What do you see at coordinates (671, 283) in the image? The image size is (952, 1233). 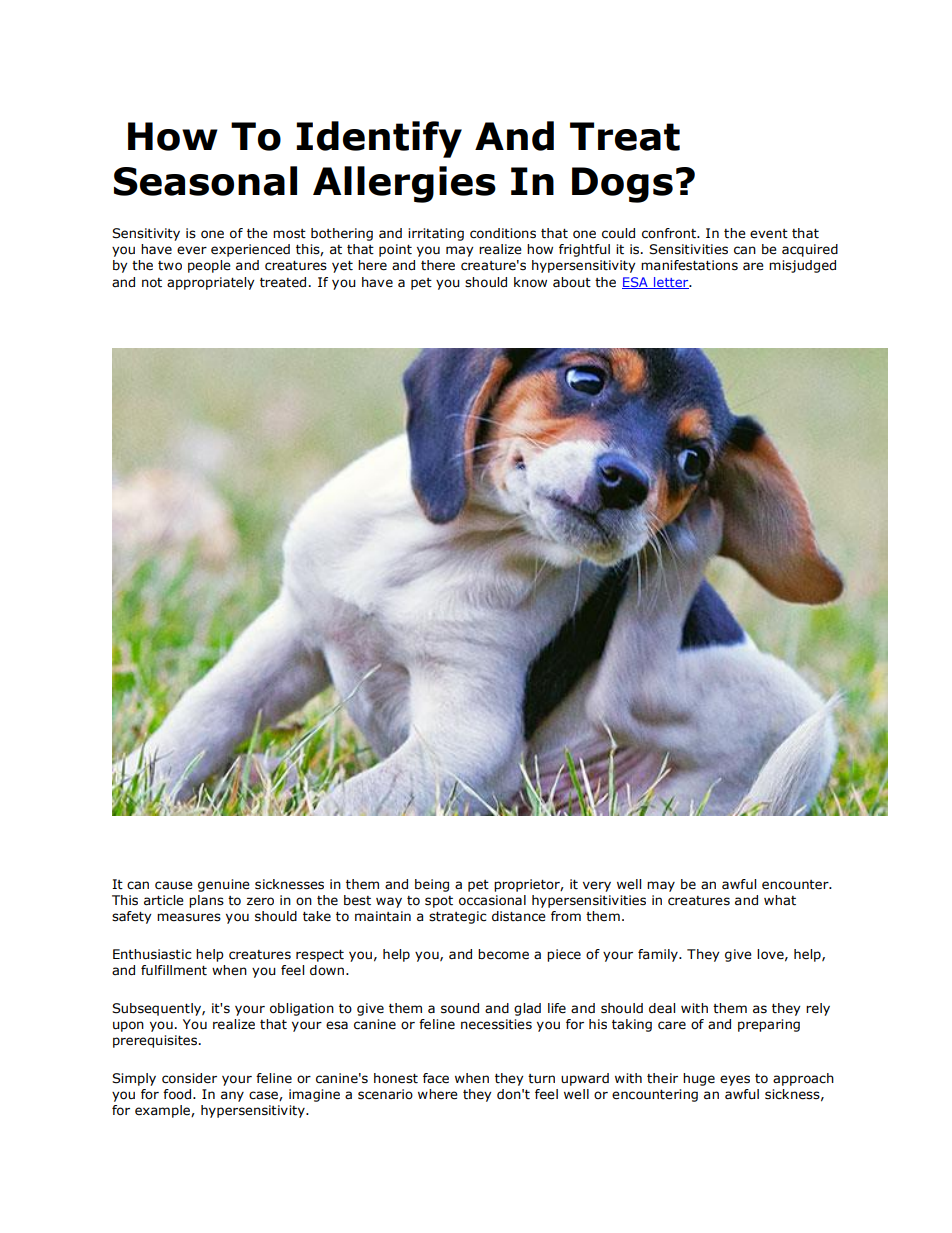 I see `letter` at bounding box center [671, 283].
